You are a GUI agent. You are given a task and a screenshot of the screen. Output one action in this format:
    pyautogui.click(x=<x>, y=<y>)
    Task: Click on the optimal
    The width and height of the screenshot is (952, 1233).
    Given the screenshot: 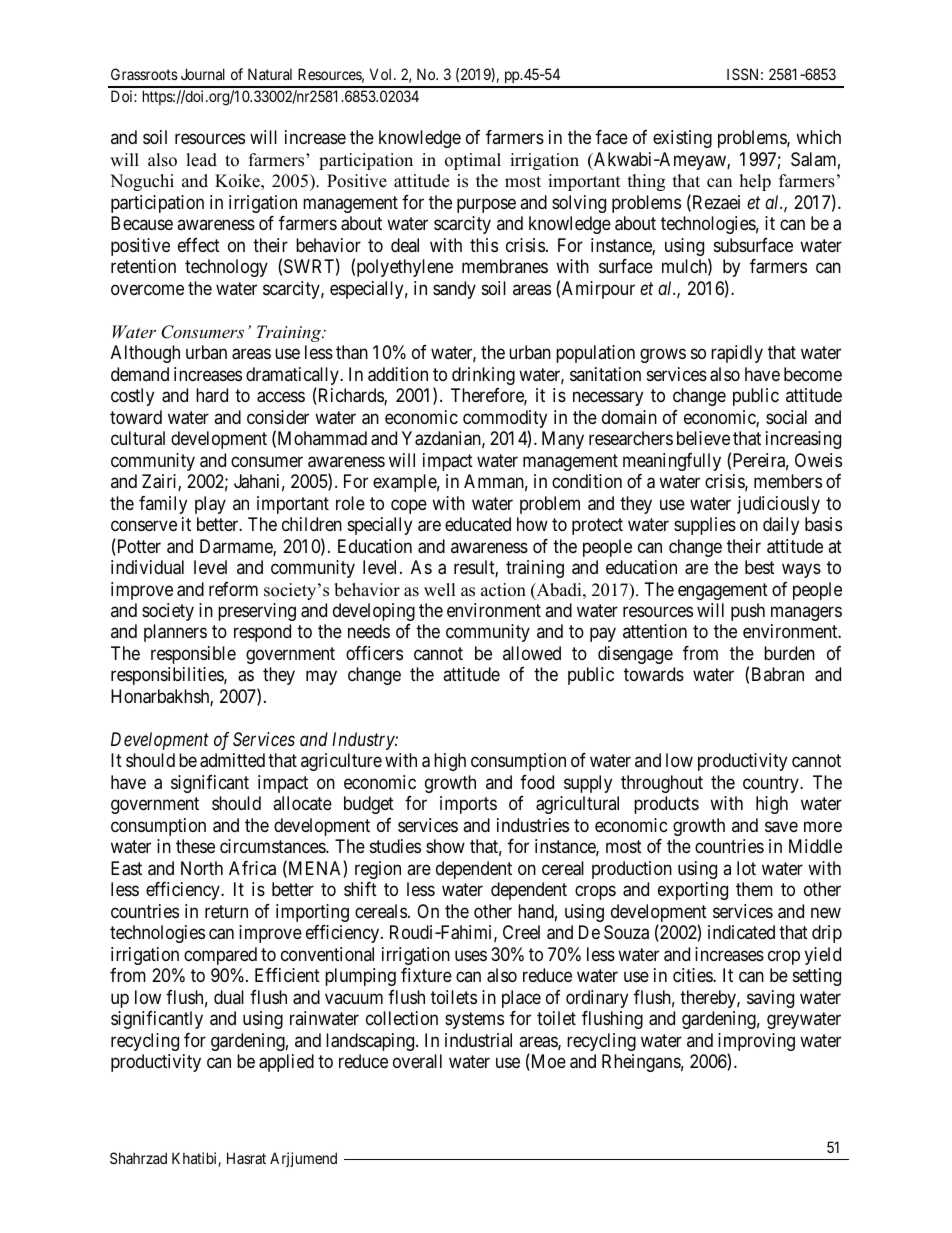 What is the action you would take?
    pyautogui.click(x=473, y=161)
